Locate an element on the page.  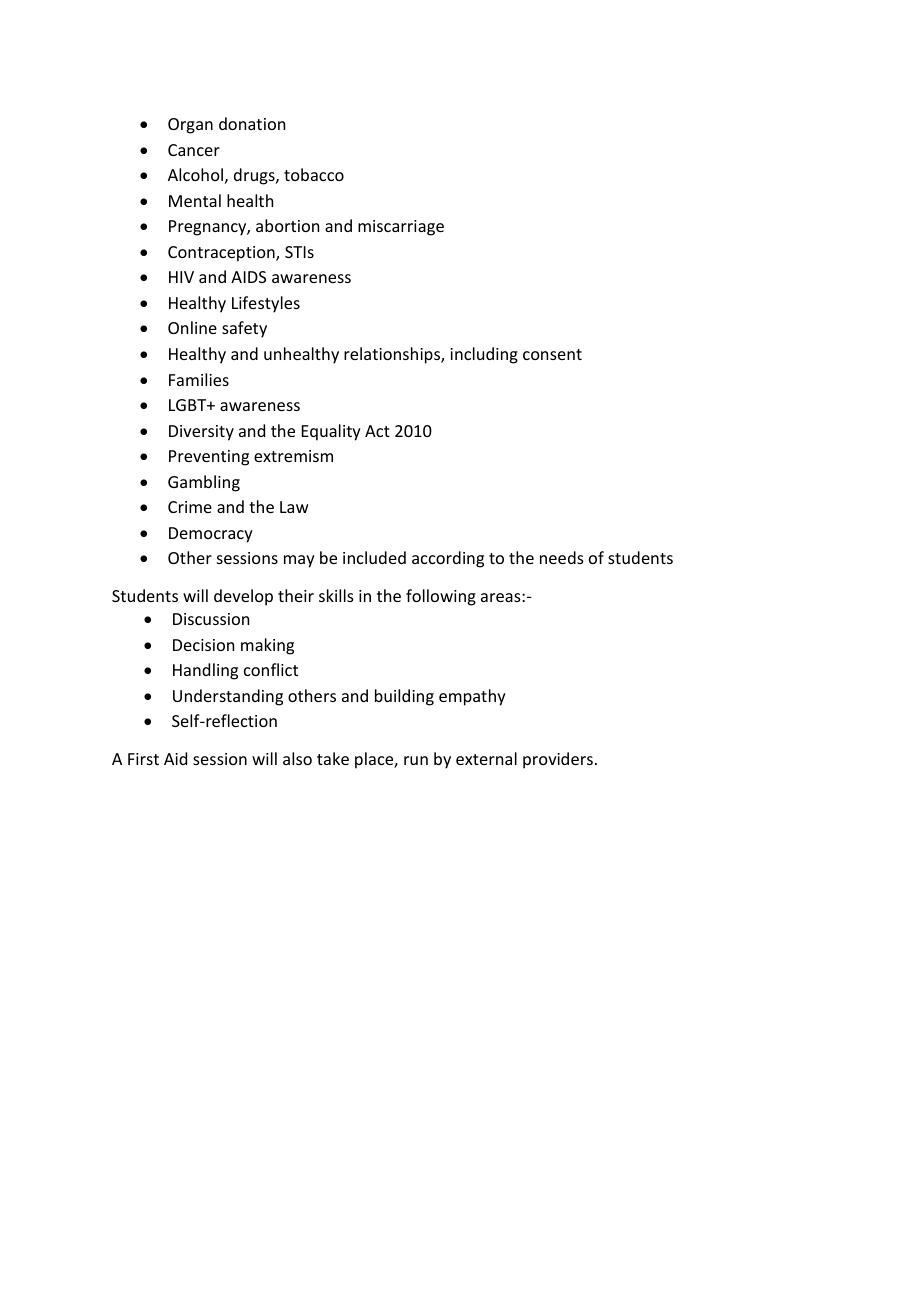
miscarriage is located at coordinates (401, 228).
